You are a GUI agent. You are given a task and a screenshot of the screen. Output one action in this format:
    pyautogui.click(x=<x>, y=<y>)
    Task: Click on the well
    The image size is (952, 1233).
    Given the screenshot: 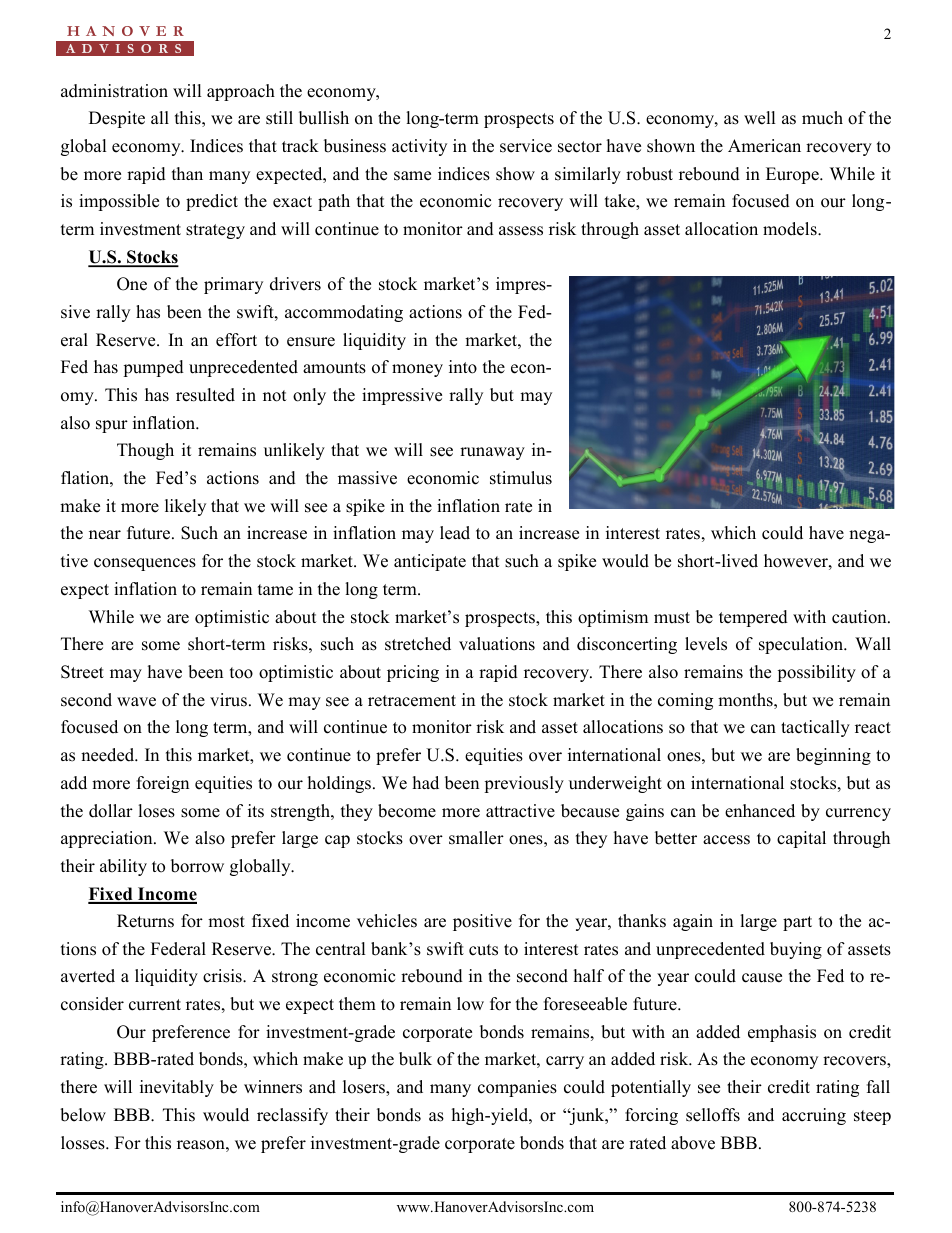 What is the action you would take?
    pyautogui.click(x=760, y=118)
